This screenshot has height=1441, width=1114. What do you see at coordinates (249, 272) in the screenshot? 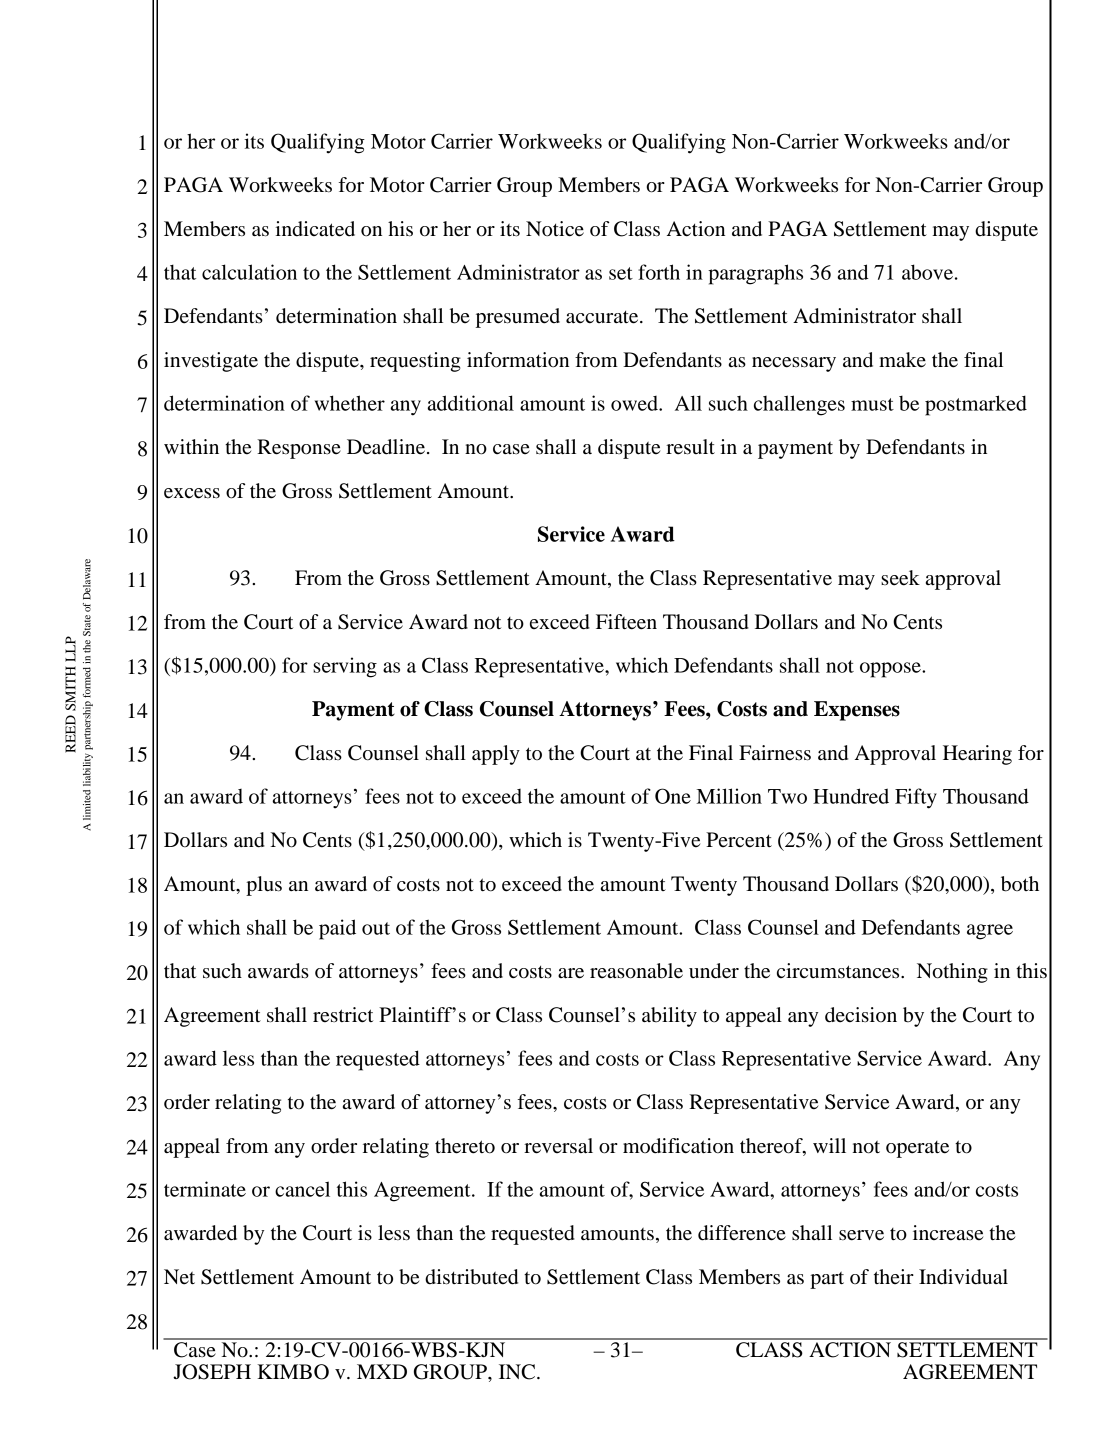
I see `calculation` at bounding box center [249, 272].
